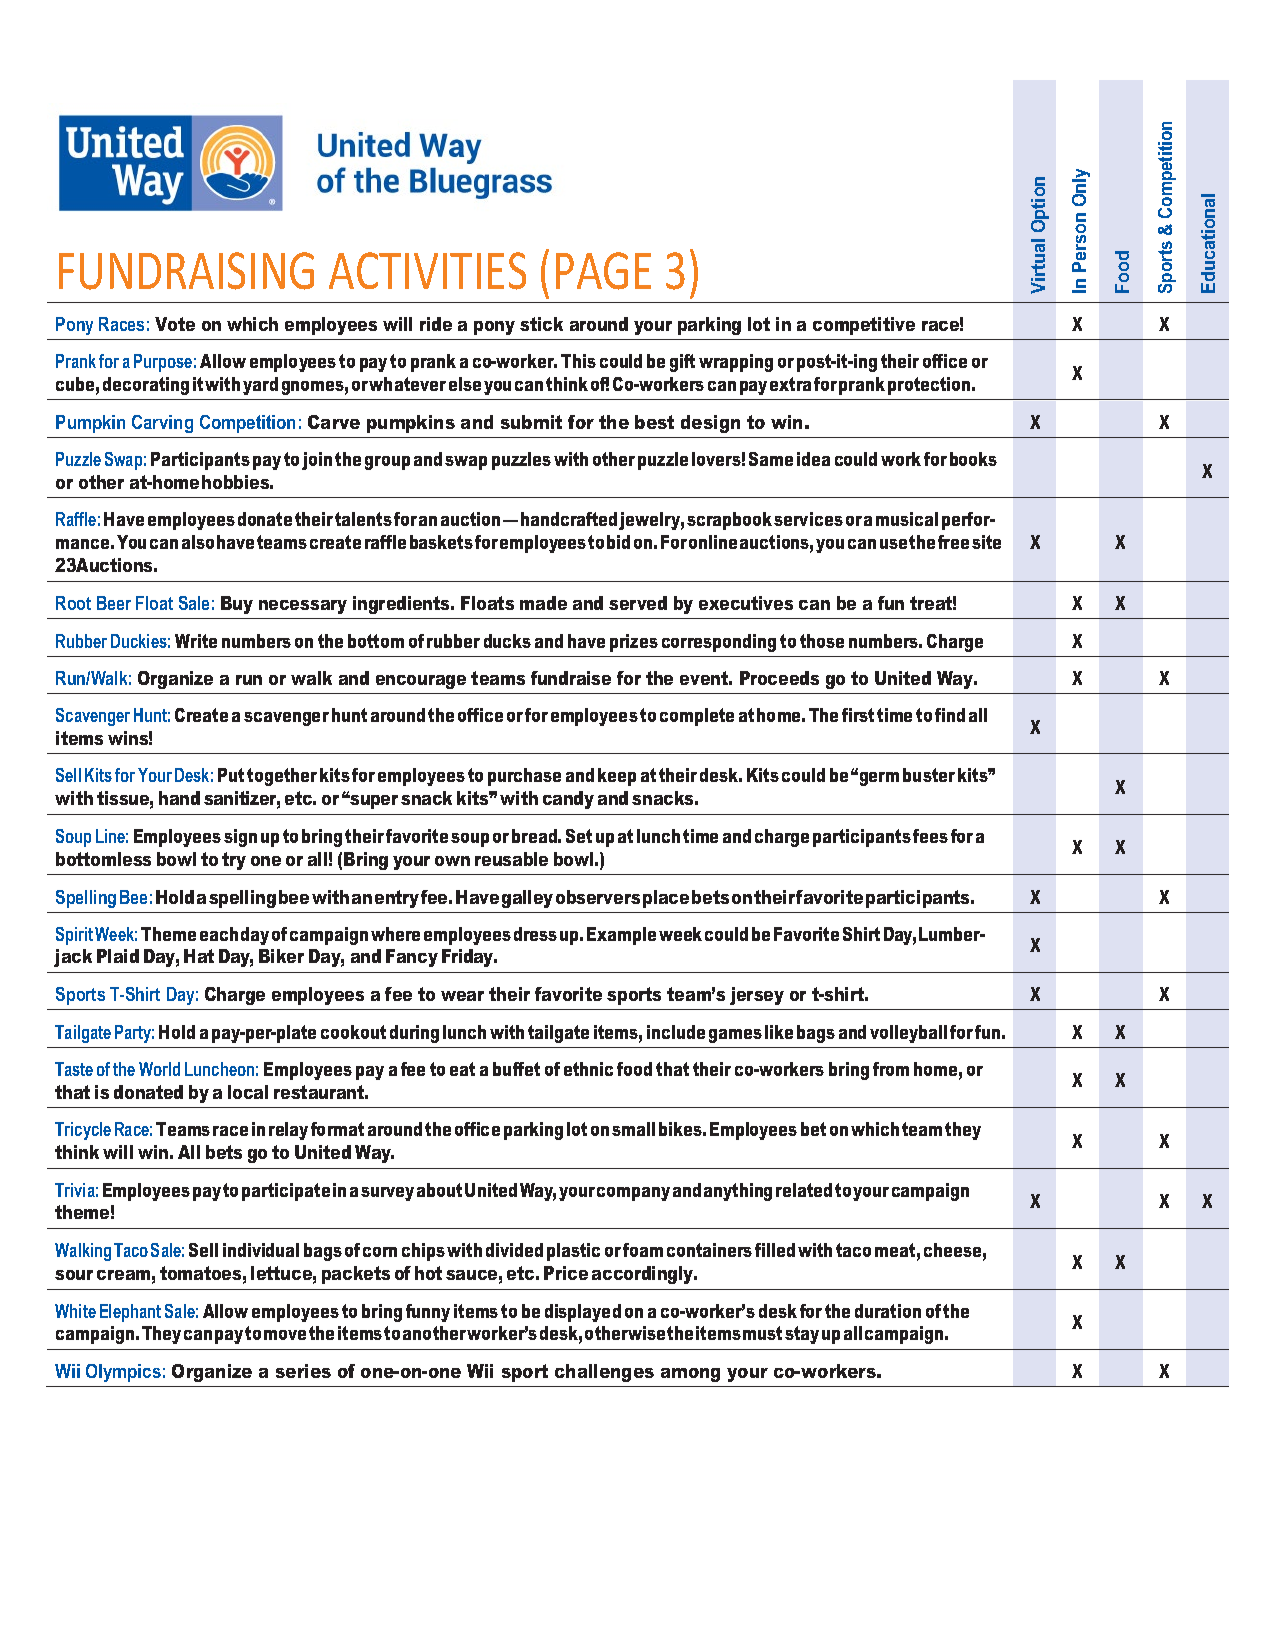 The height and width of the page is (1652, 1277). I want to click on executives, so click(746, 603).
